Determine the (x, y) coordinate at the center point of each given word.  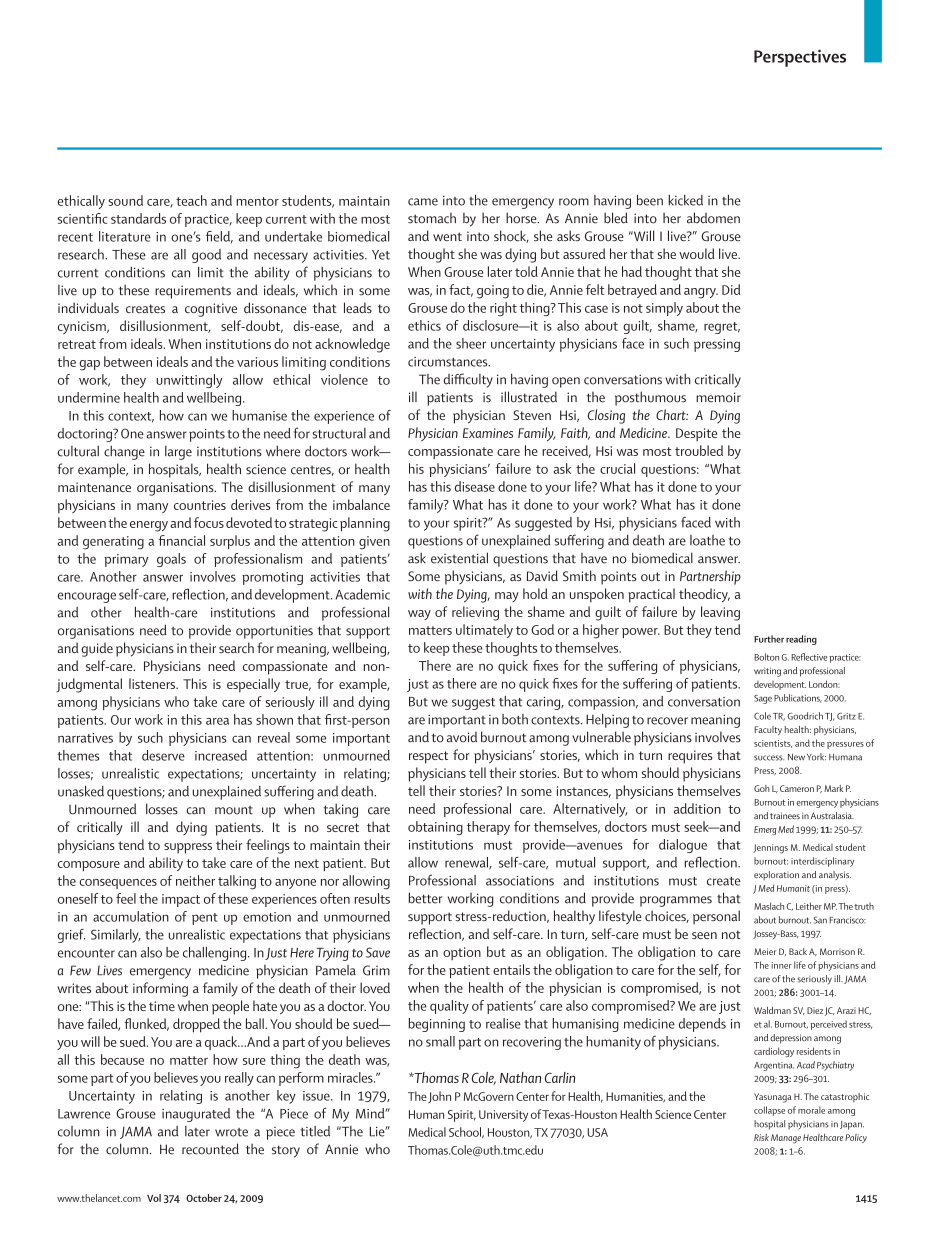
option (462, 953)
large (178, 452)
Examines (488, 433)
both (515, 719)
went (447, 236)
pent (205, 919)
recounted (210, 1149)
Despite (696, 434)
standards (138, 218)
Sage (763, 699)
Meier (765, 951)
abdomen (713, 218)
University (503, 1116)
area (217, 721)
